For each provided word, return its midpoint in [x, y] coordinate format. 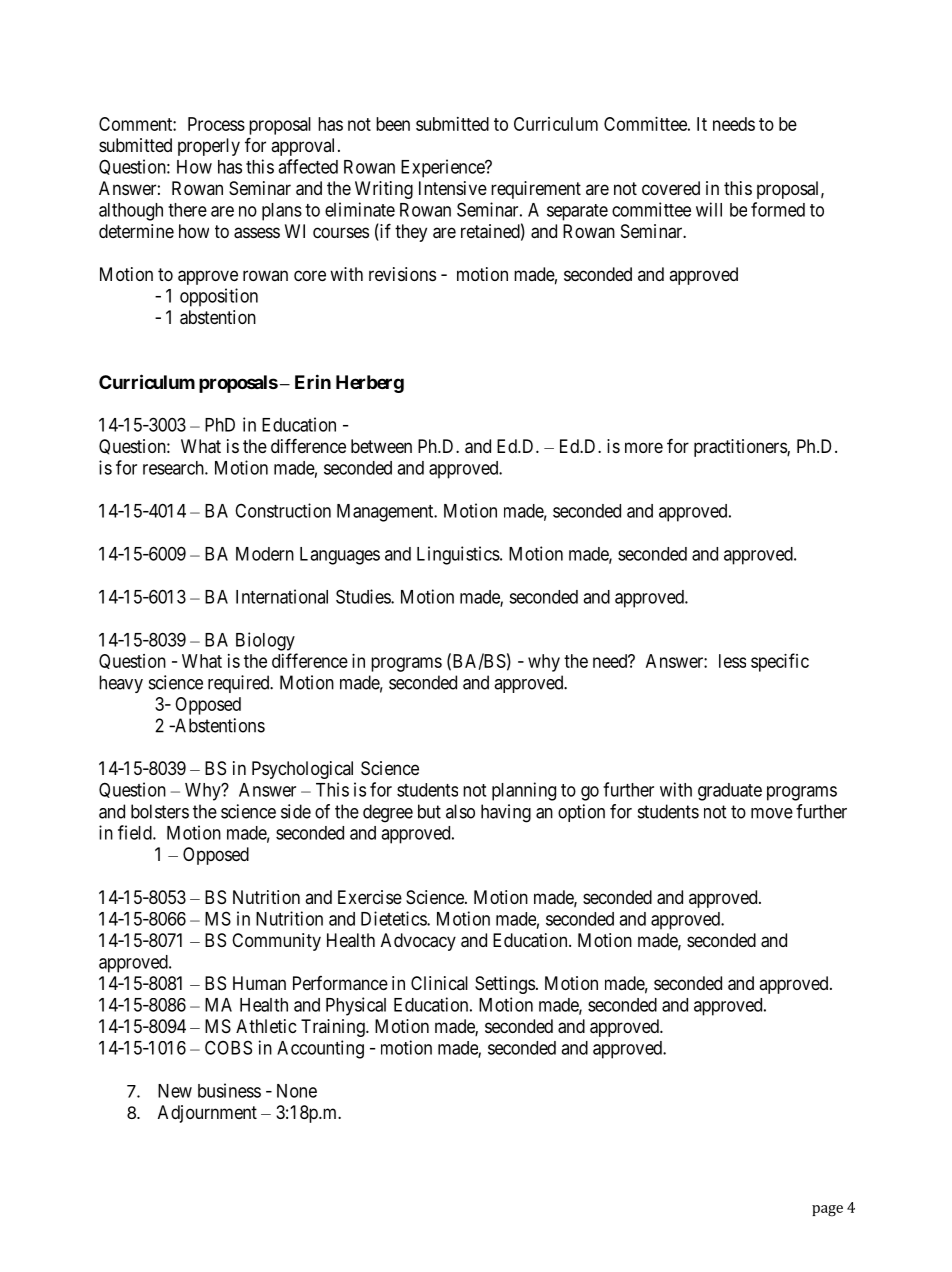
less [732, 661]
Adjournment [207, 1114]
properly [209, 147]
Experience [443, 168]
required [240, 684]
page [827, 1211]
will [709, 209]
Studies [364, 596]
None [297, 1091]
